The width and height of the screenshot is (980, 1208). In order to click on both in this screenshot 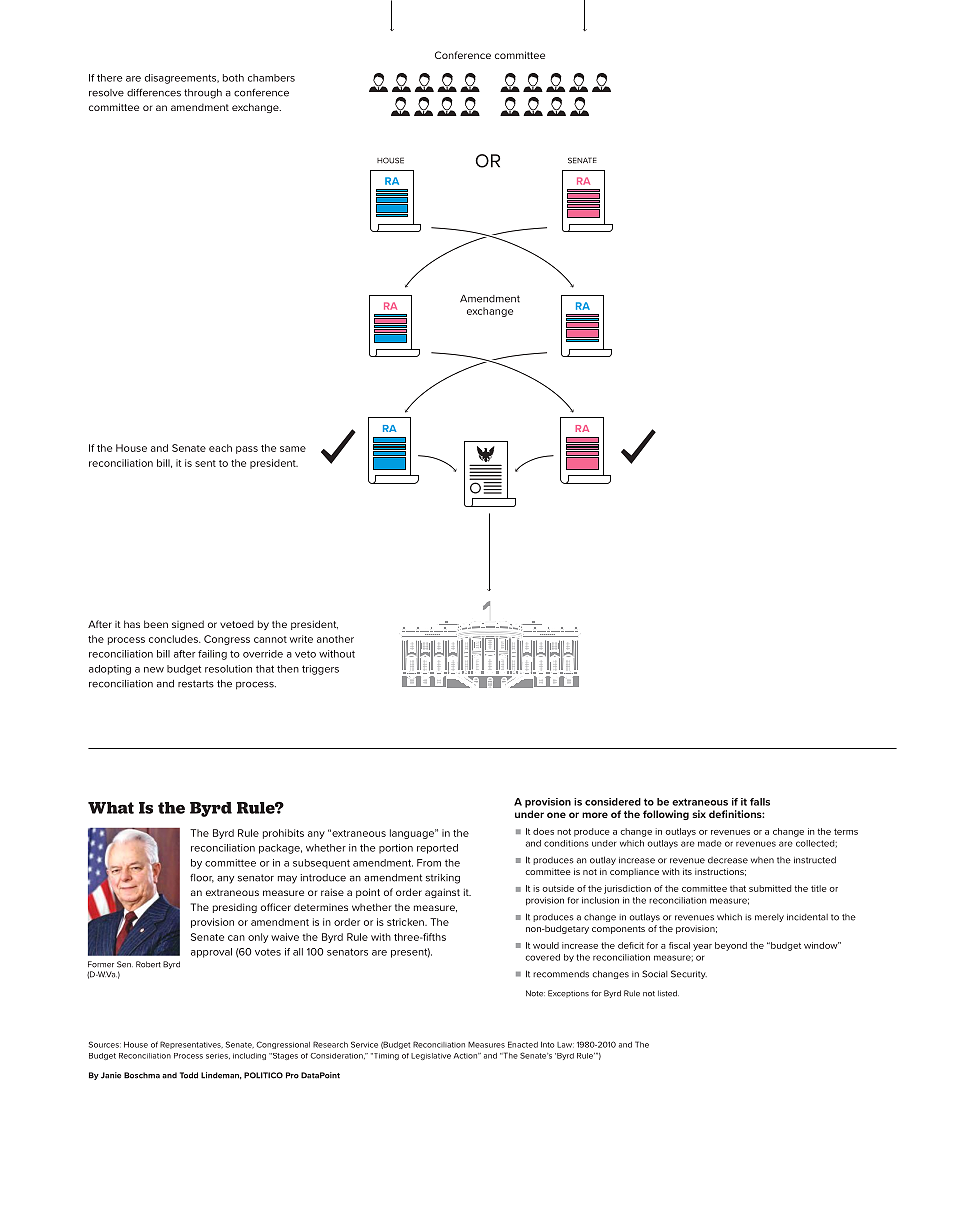, I will do `click(233, 78)`.
